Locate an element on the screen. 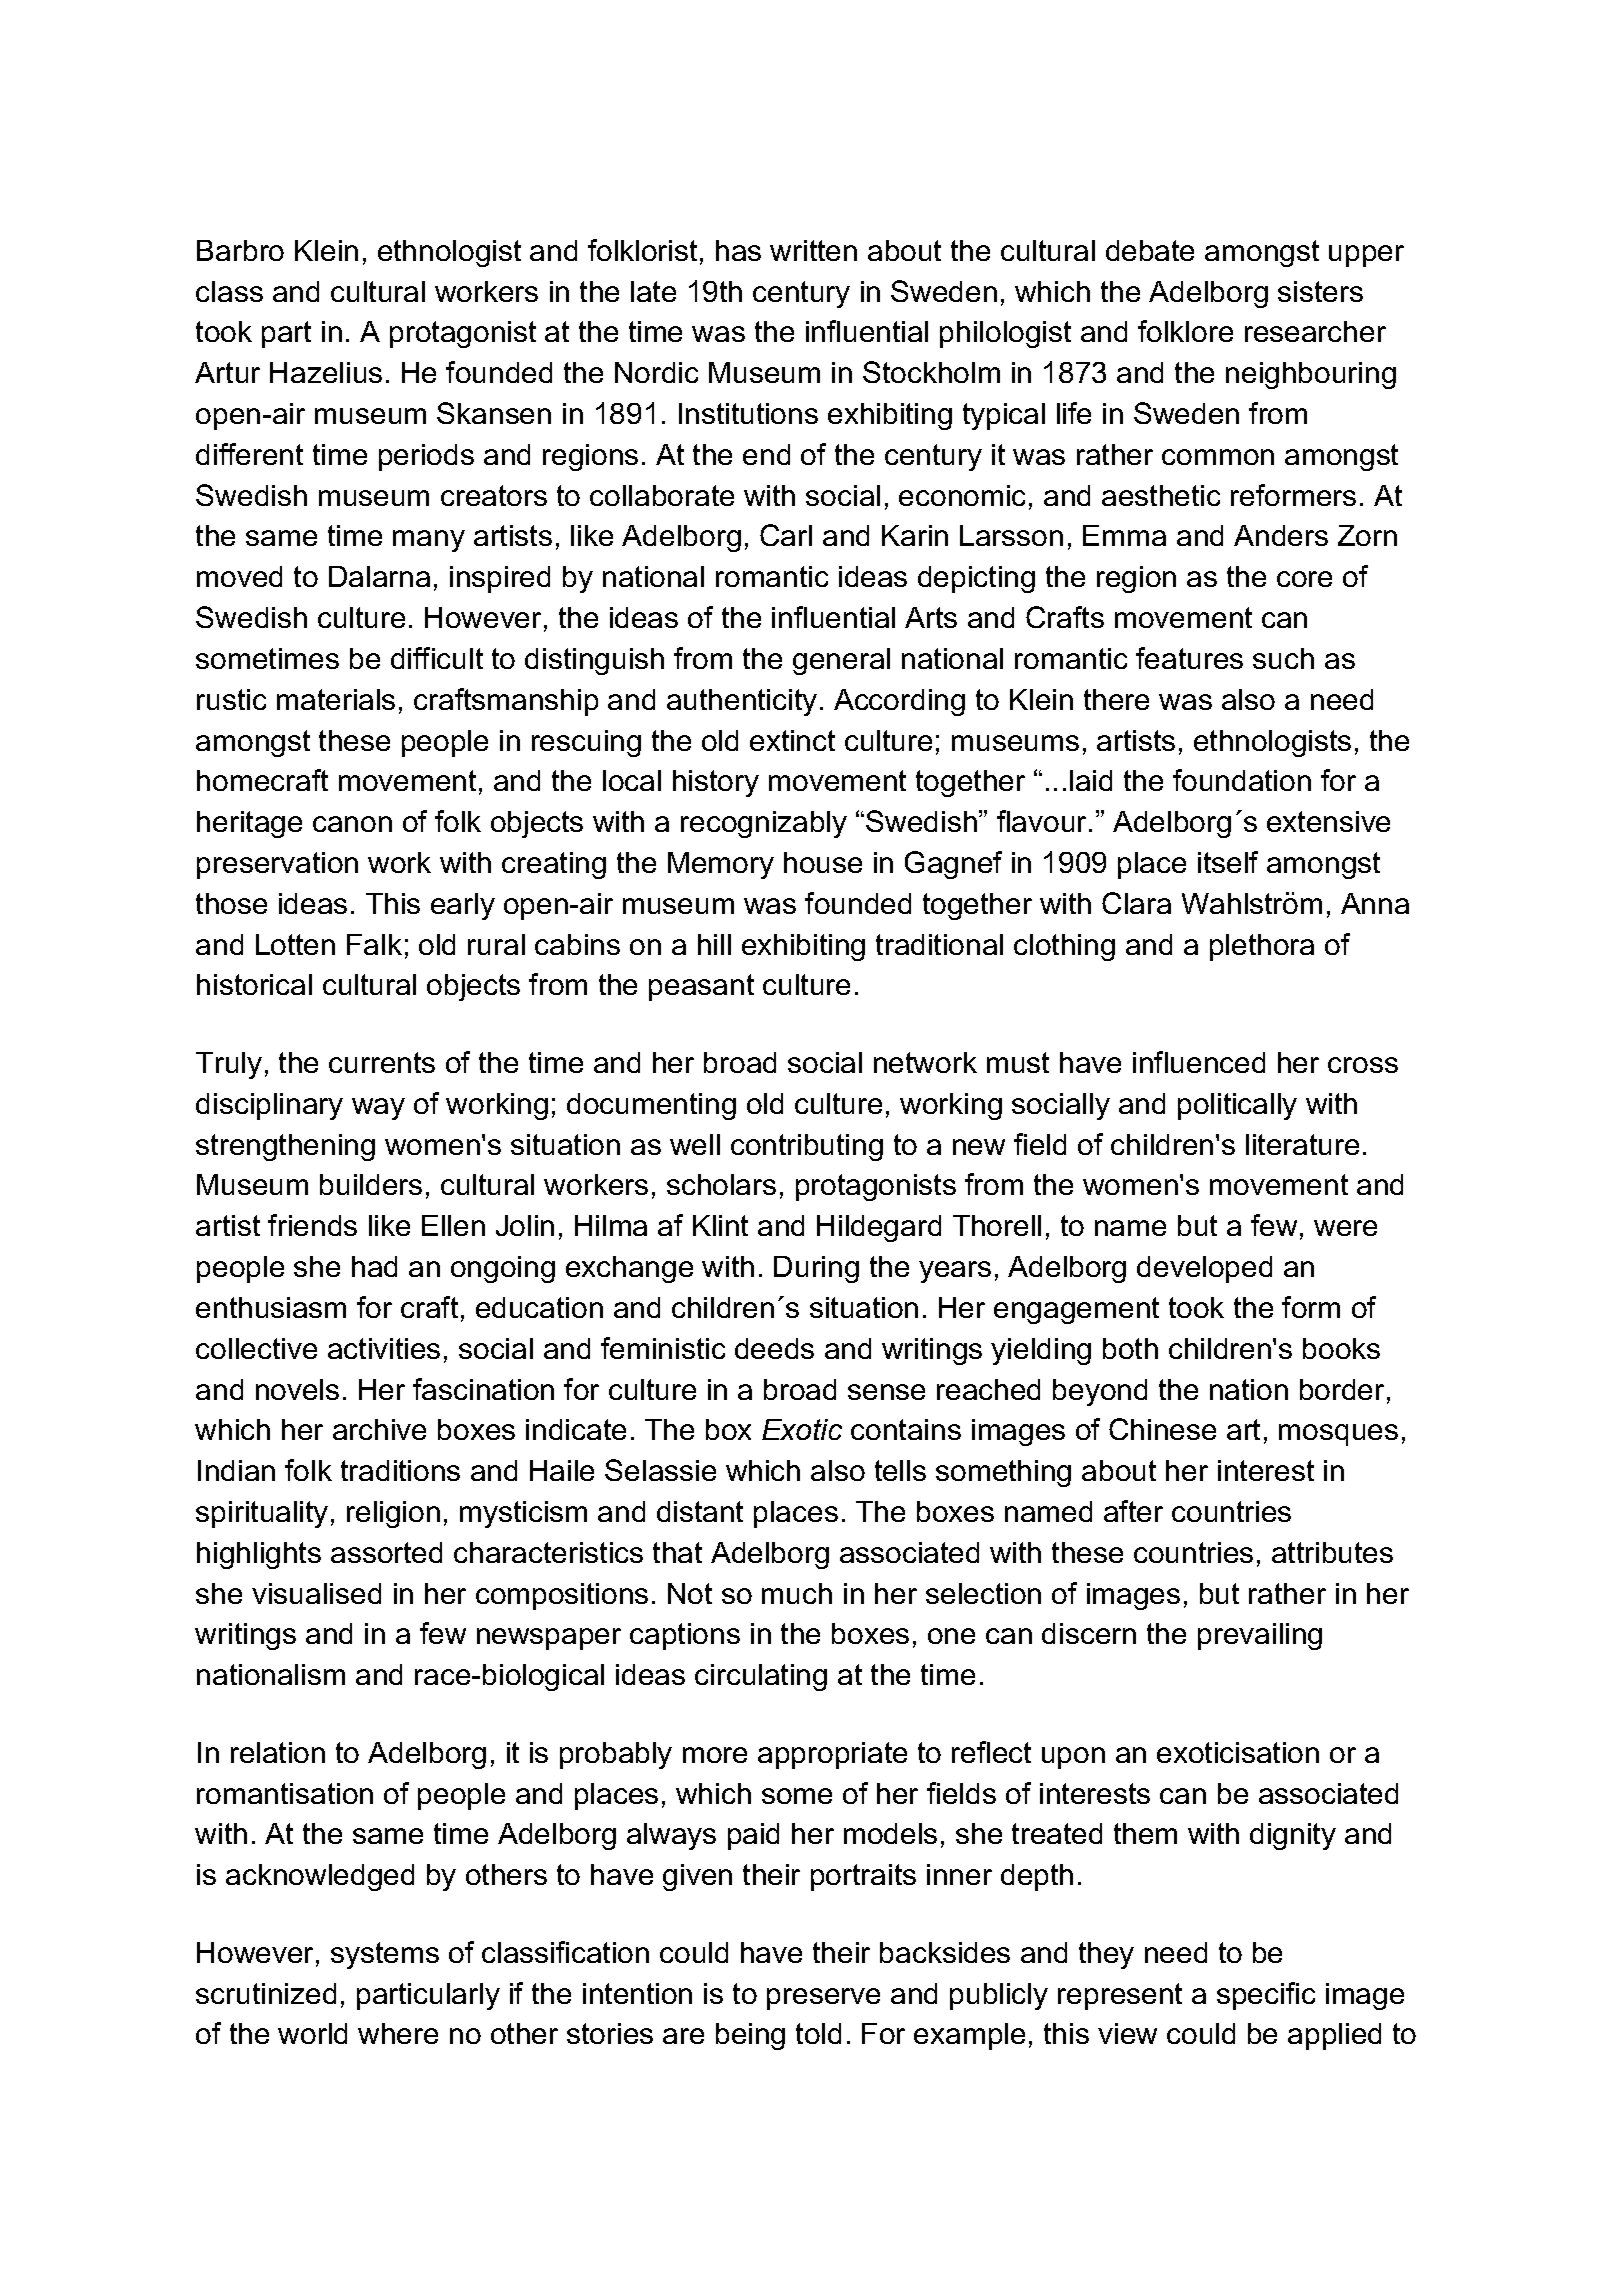 This screenshot has width=1620, height=2292. written is located at coordinates (813, 250).
